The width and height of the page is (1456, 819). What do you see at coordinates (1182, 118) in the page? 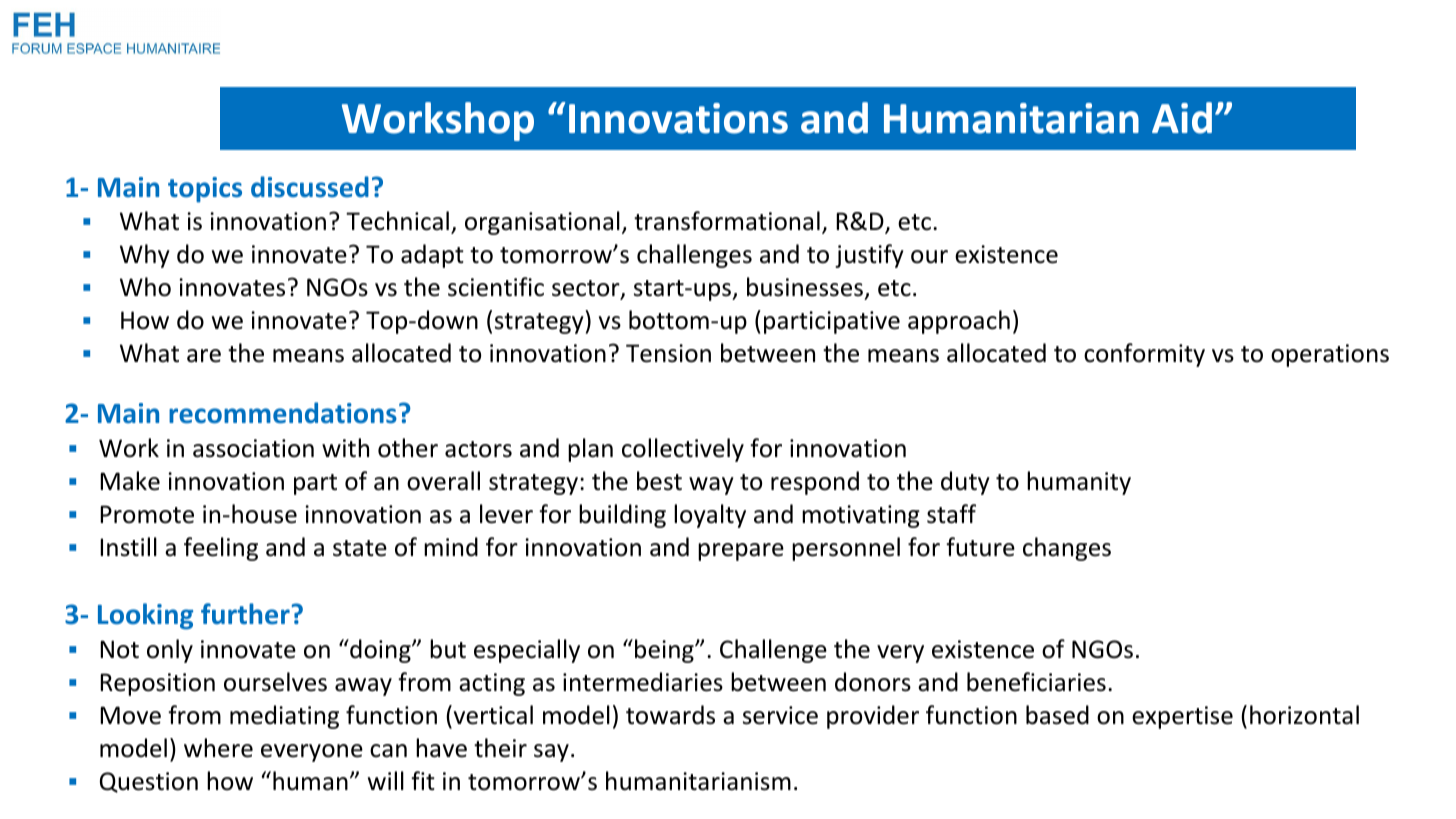
I see `Aid` at bounding box center [1182, 118].
